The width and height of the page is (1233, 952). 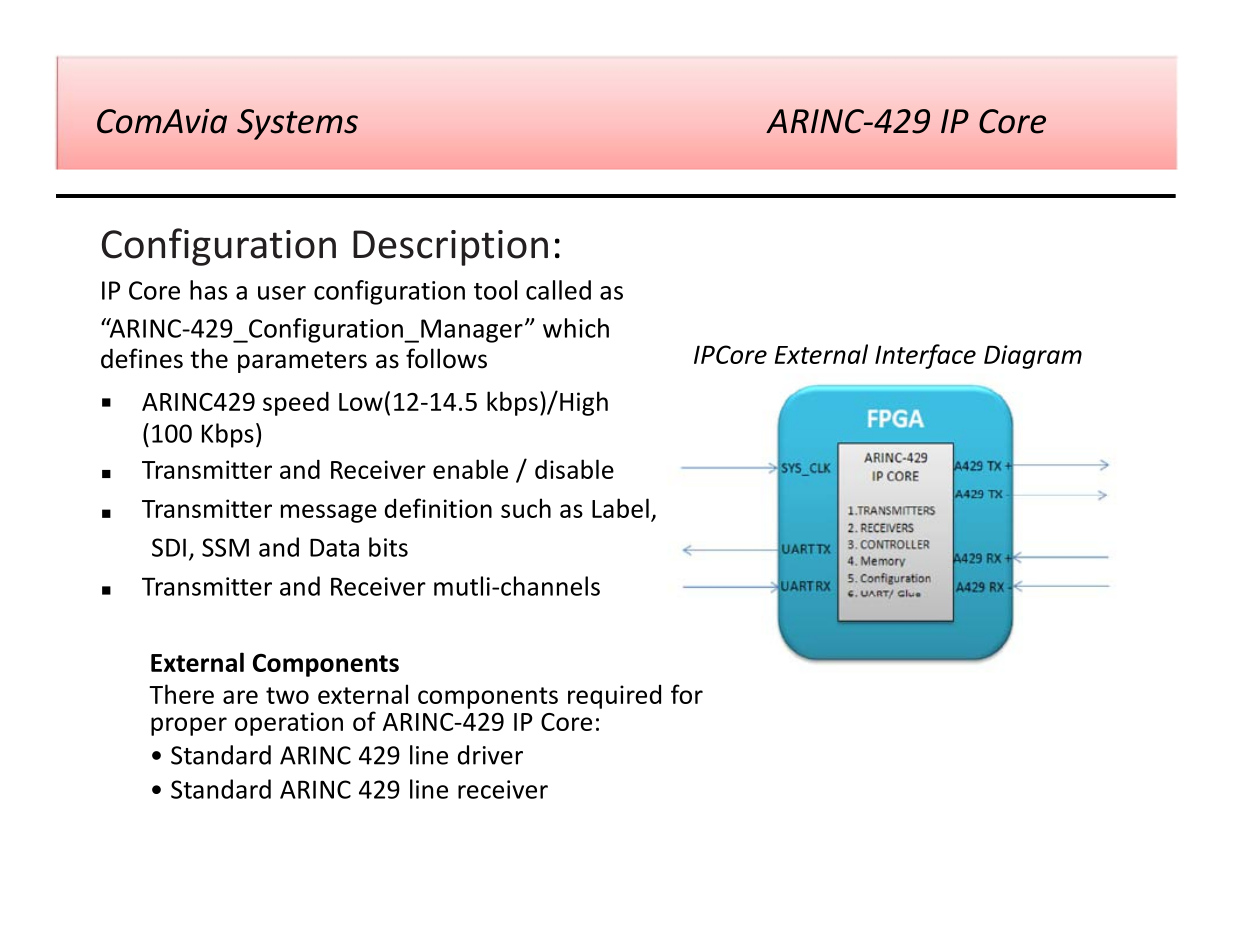 I want to click on operation, so click(x=289, y=724).
